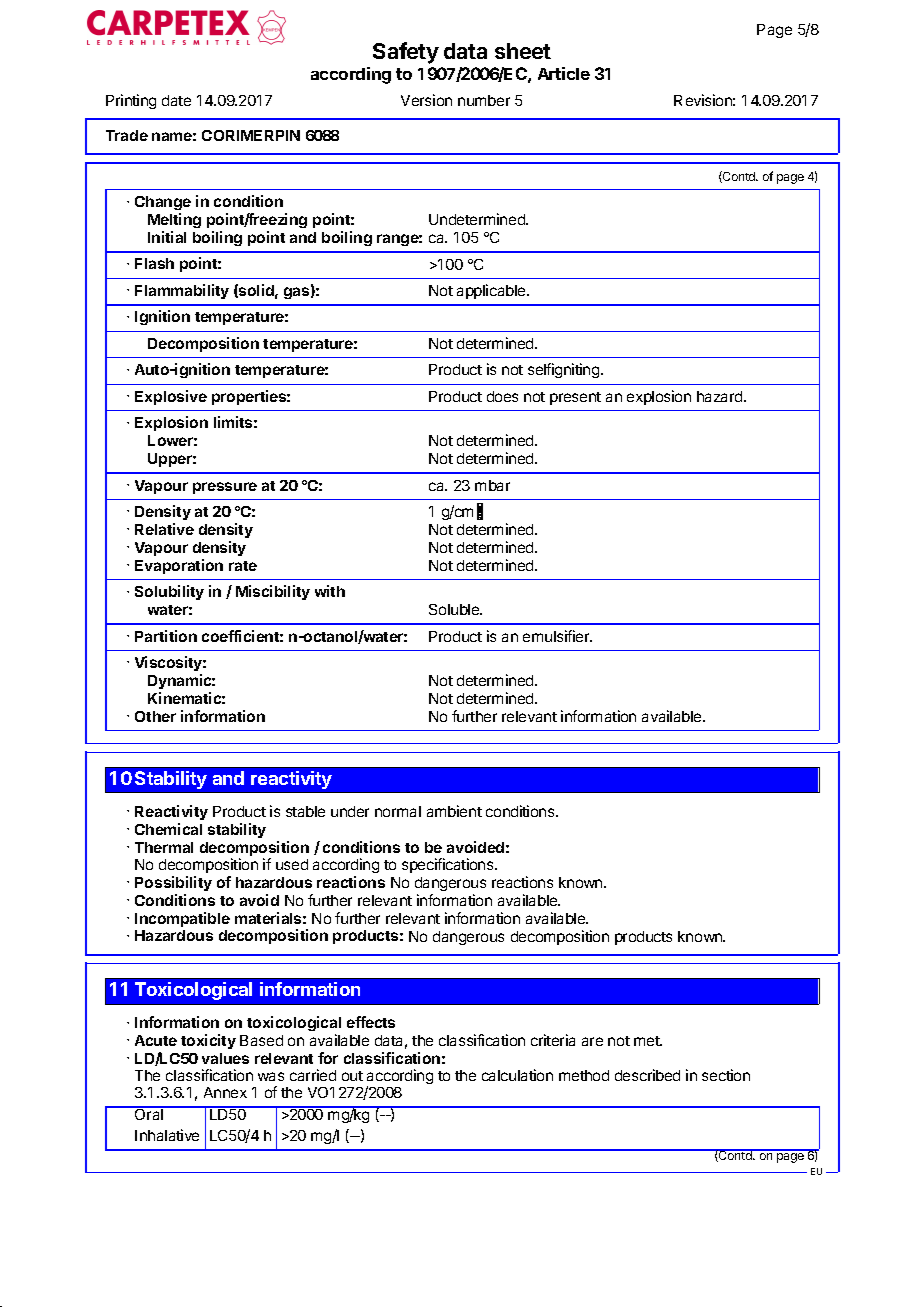 Image resolution: width=924 pixels, height=1308 pixels. I want to click on Other, so click(155, 716).
